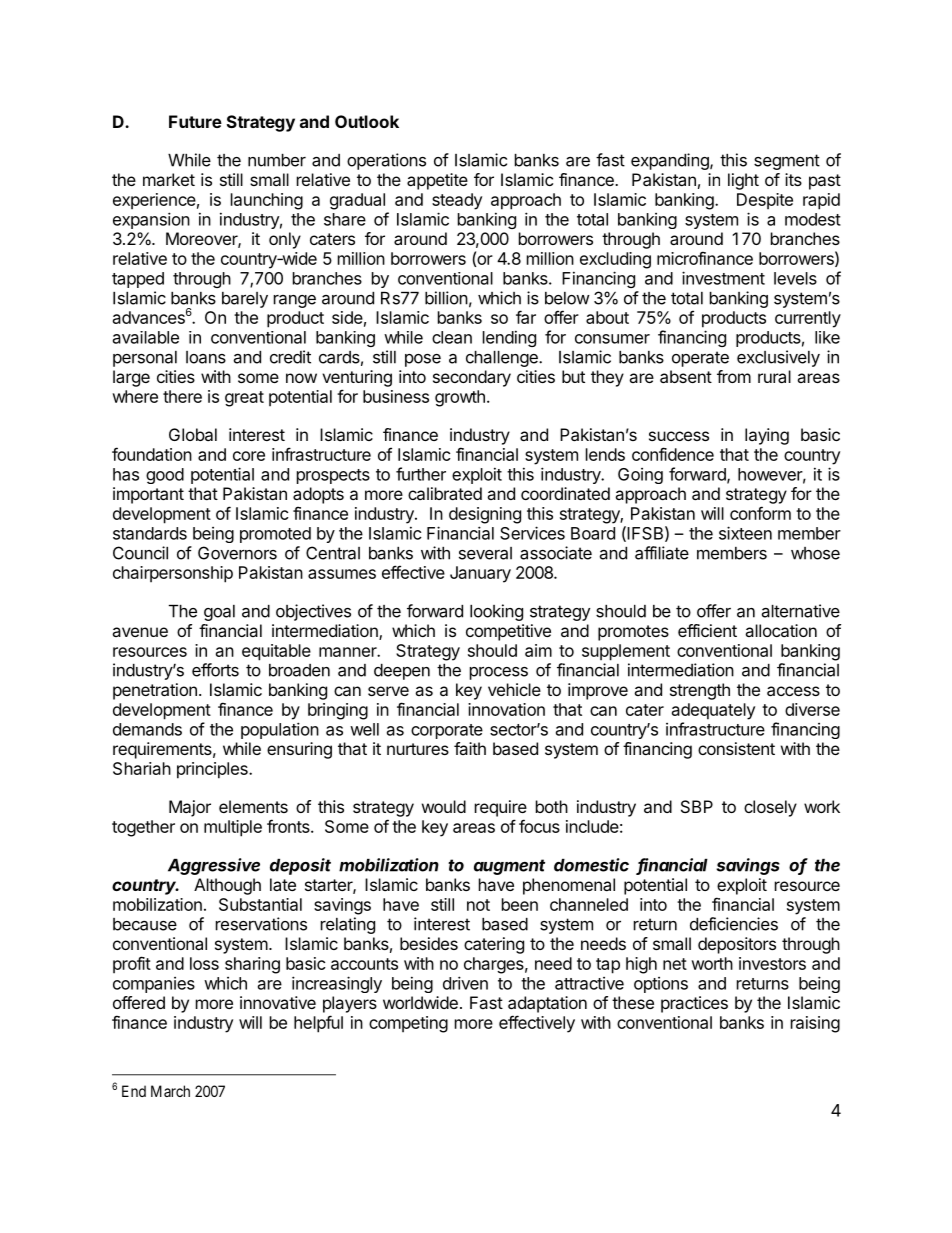  I want to click on looking, so click(496, 612).
